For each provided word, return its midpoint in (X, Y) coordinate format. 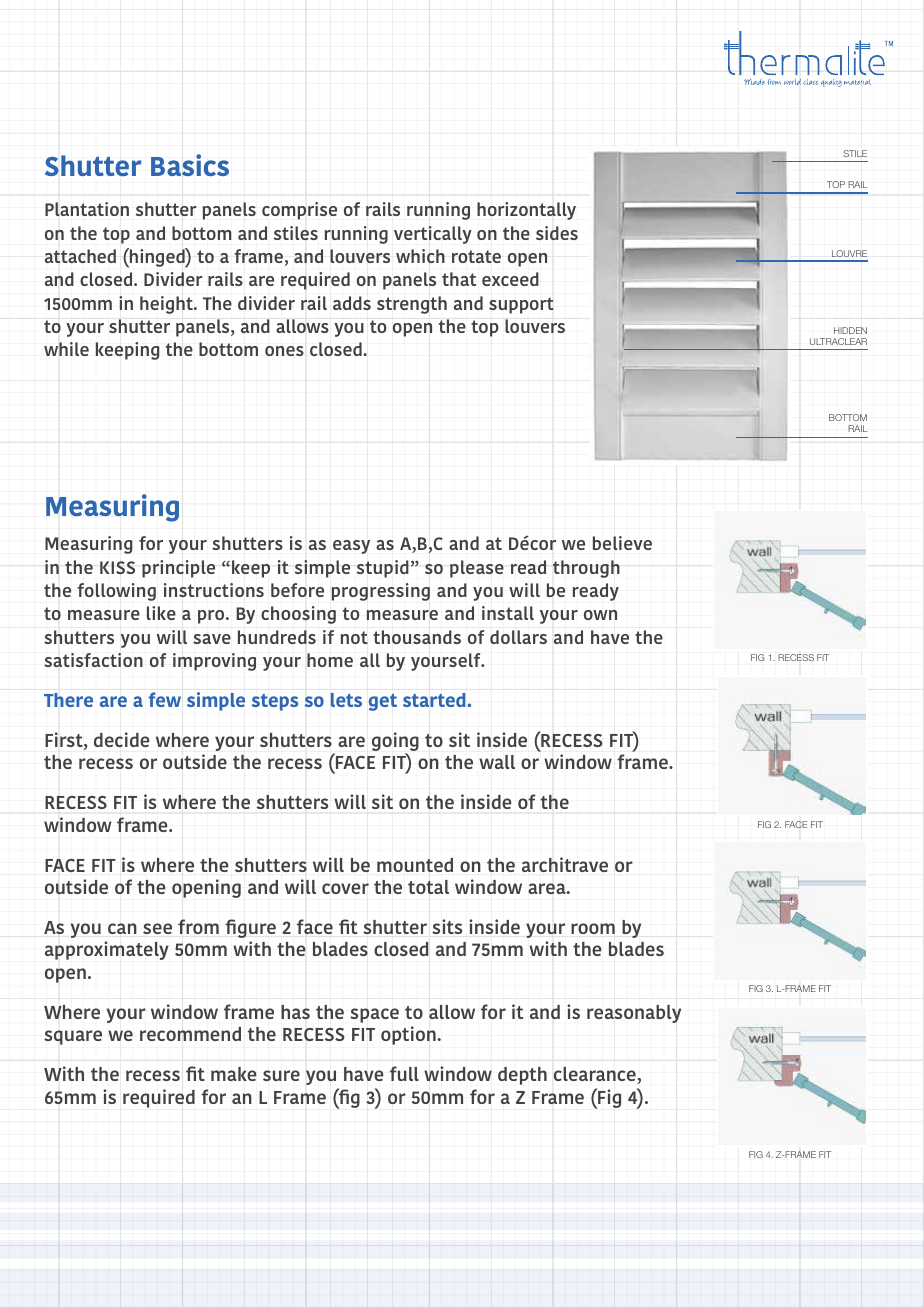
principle (178, 569)
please (477, 569)
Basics (190, 165)
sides (557, 233)
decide (121, 739)
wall (497, 762)
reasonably (634, 1014)
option (409, 1035)
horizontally (526, 211)
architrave (565, 864)
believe (622, 543)
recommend (190, 1034)
